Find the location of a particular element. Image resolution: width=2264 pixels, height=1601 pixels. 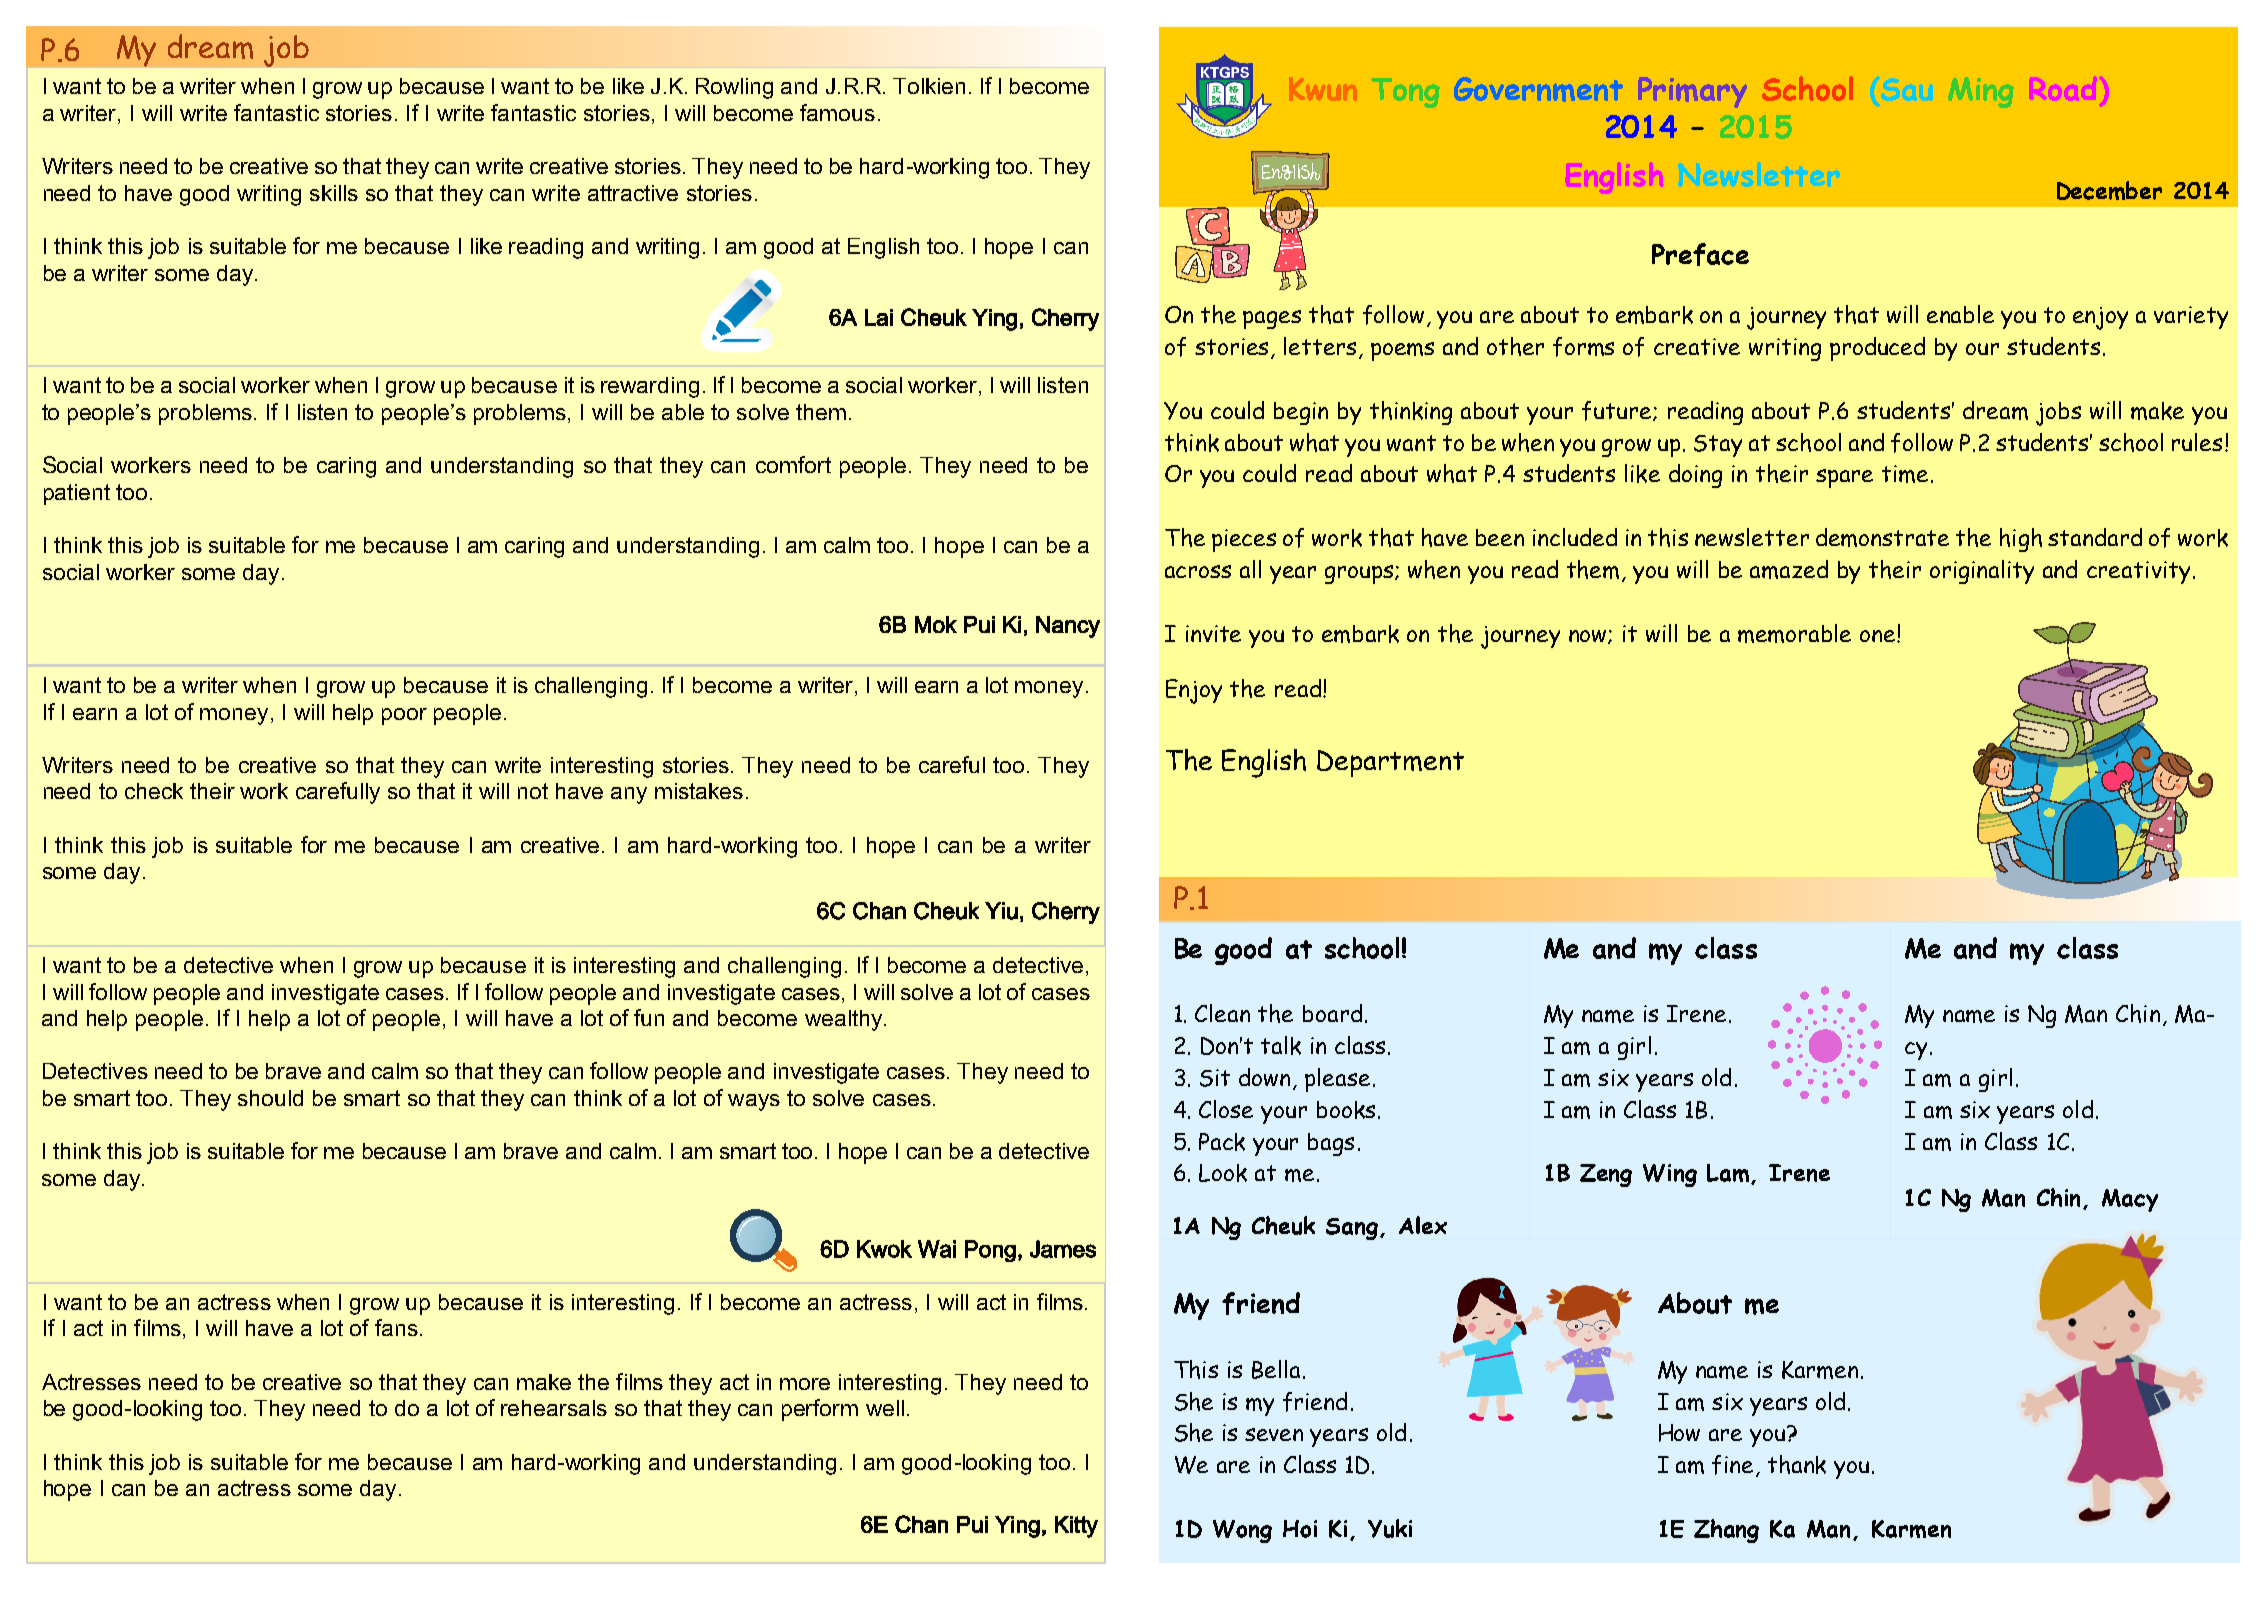

check is located at coordinates (154, 791).
